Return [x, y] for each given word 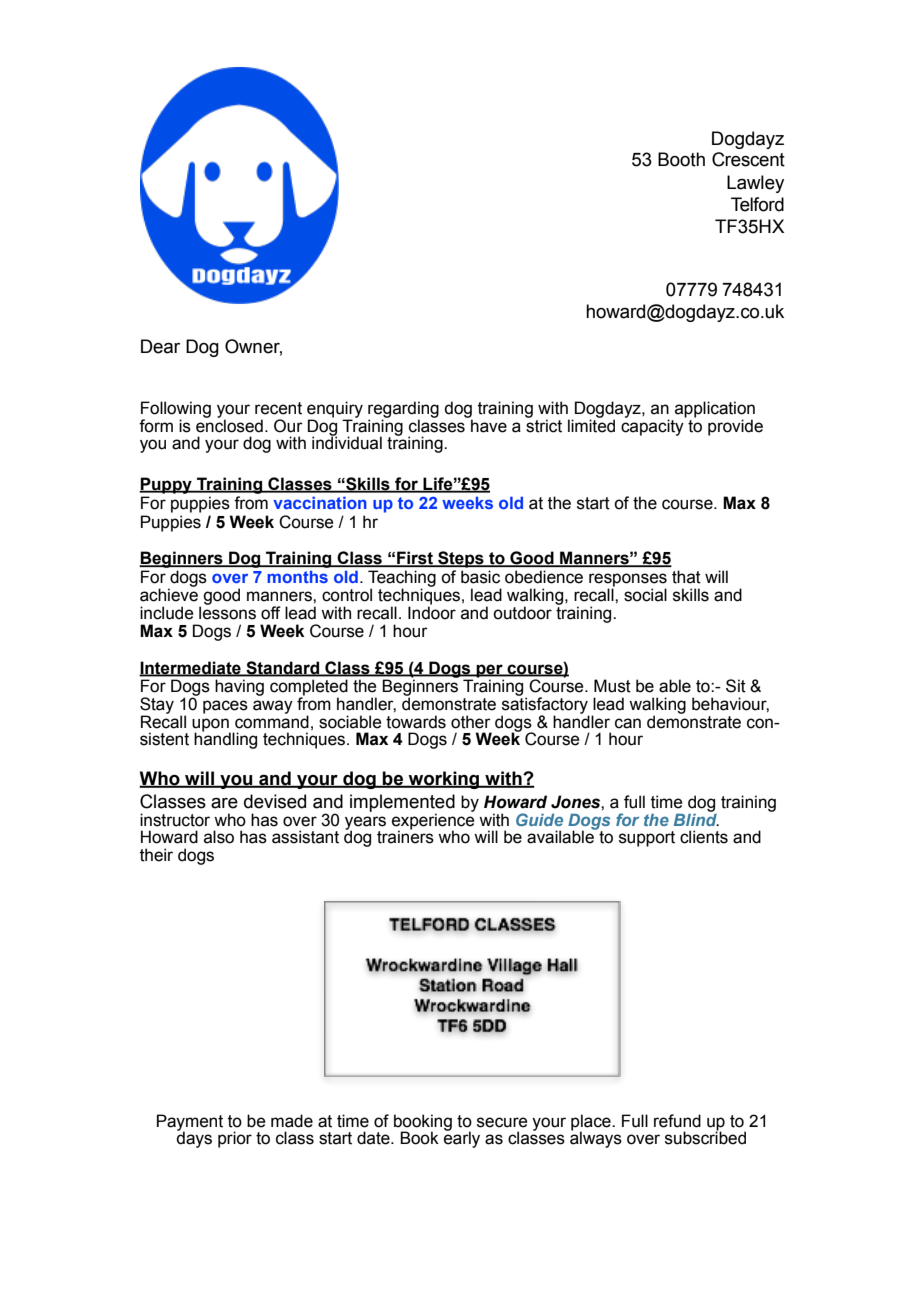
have [488, 425]
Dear [160, 346]
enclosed [229, 425]
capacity [653, 426]
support [647, 839]
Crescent [748, 159]
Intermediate [191, 668]
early [462, 1139]
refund [677, 1121]
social [645, 595]
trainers [405, 836]
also [219, 837]
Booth [681, 159]
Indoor [432, 612]
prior [235, 1139]
